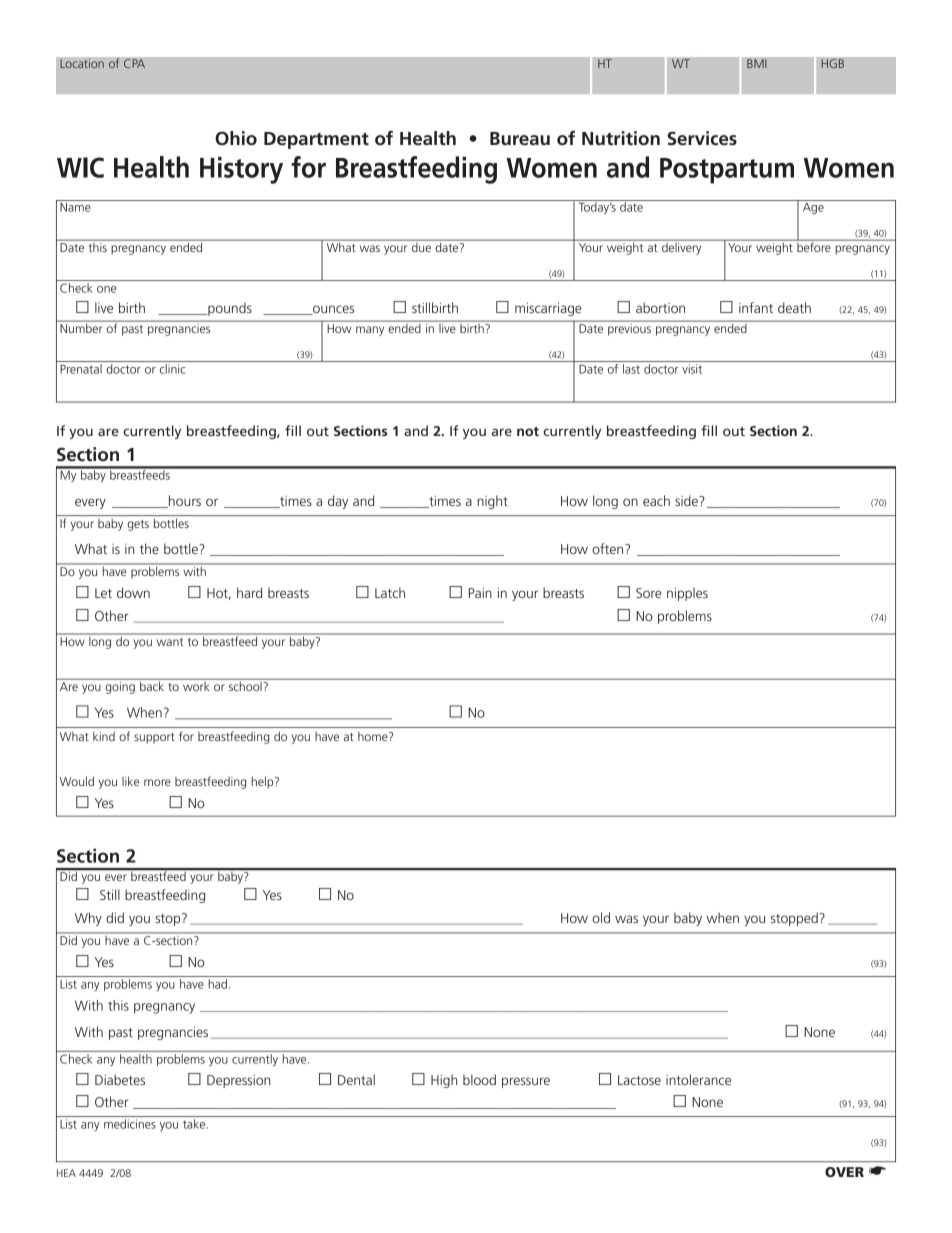 The height and width of the document is (1233, 952). I want to click on take, so click(195, 1124).
